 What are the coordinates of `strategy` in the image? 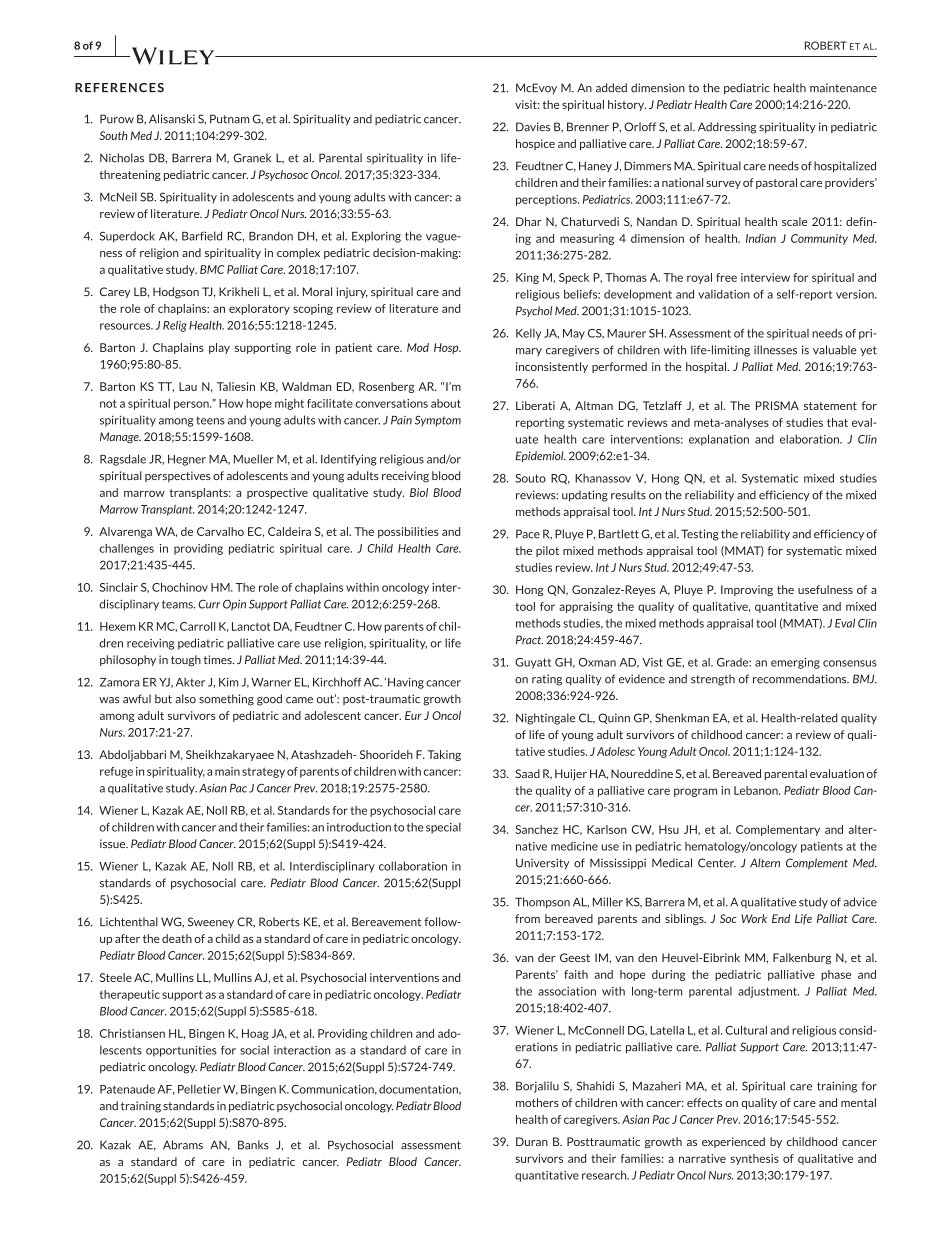 It's located at (263, 773).
